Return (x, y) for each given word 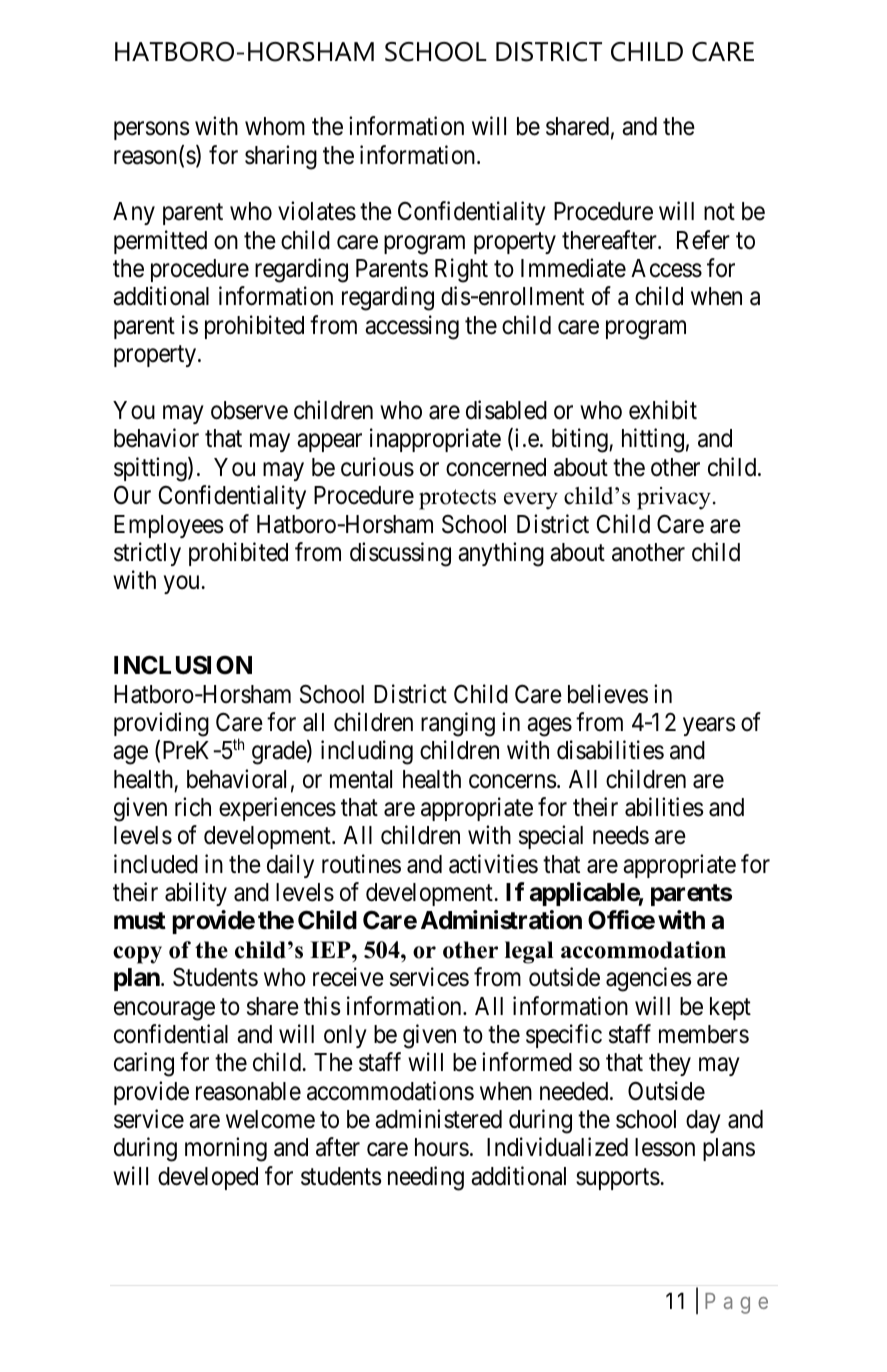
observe (249, 410)
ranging (458, 724)
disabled (506, 410)
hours (442, 1147)
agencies (648, 979)
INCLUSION (183, 665)
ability (196, 894)
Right (461, 270)
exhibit (663, 410)
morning (226, 1150)
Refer (703, 240)
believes (608, 694)
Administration (501, 920)
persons (151, 131)
